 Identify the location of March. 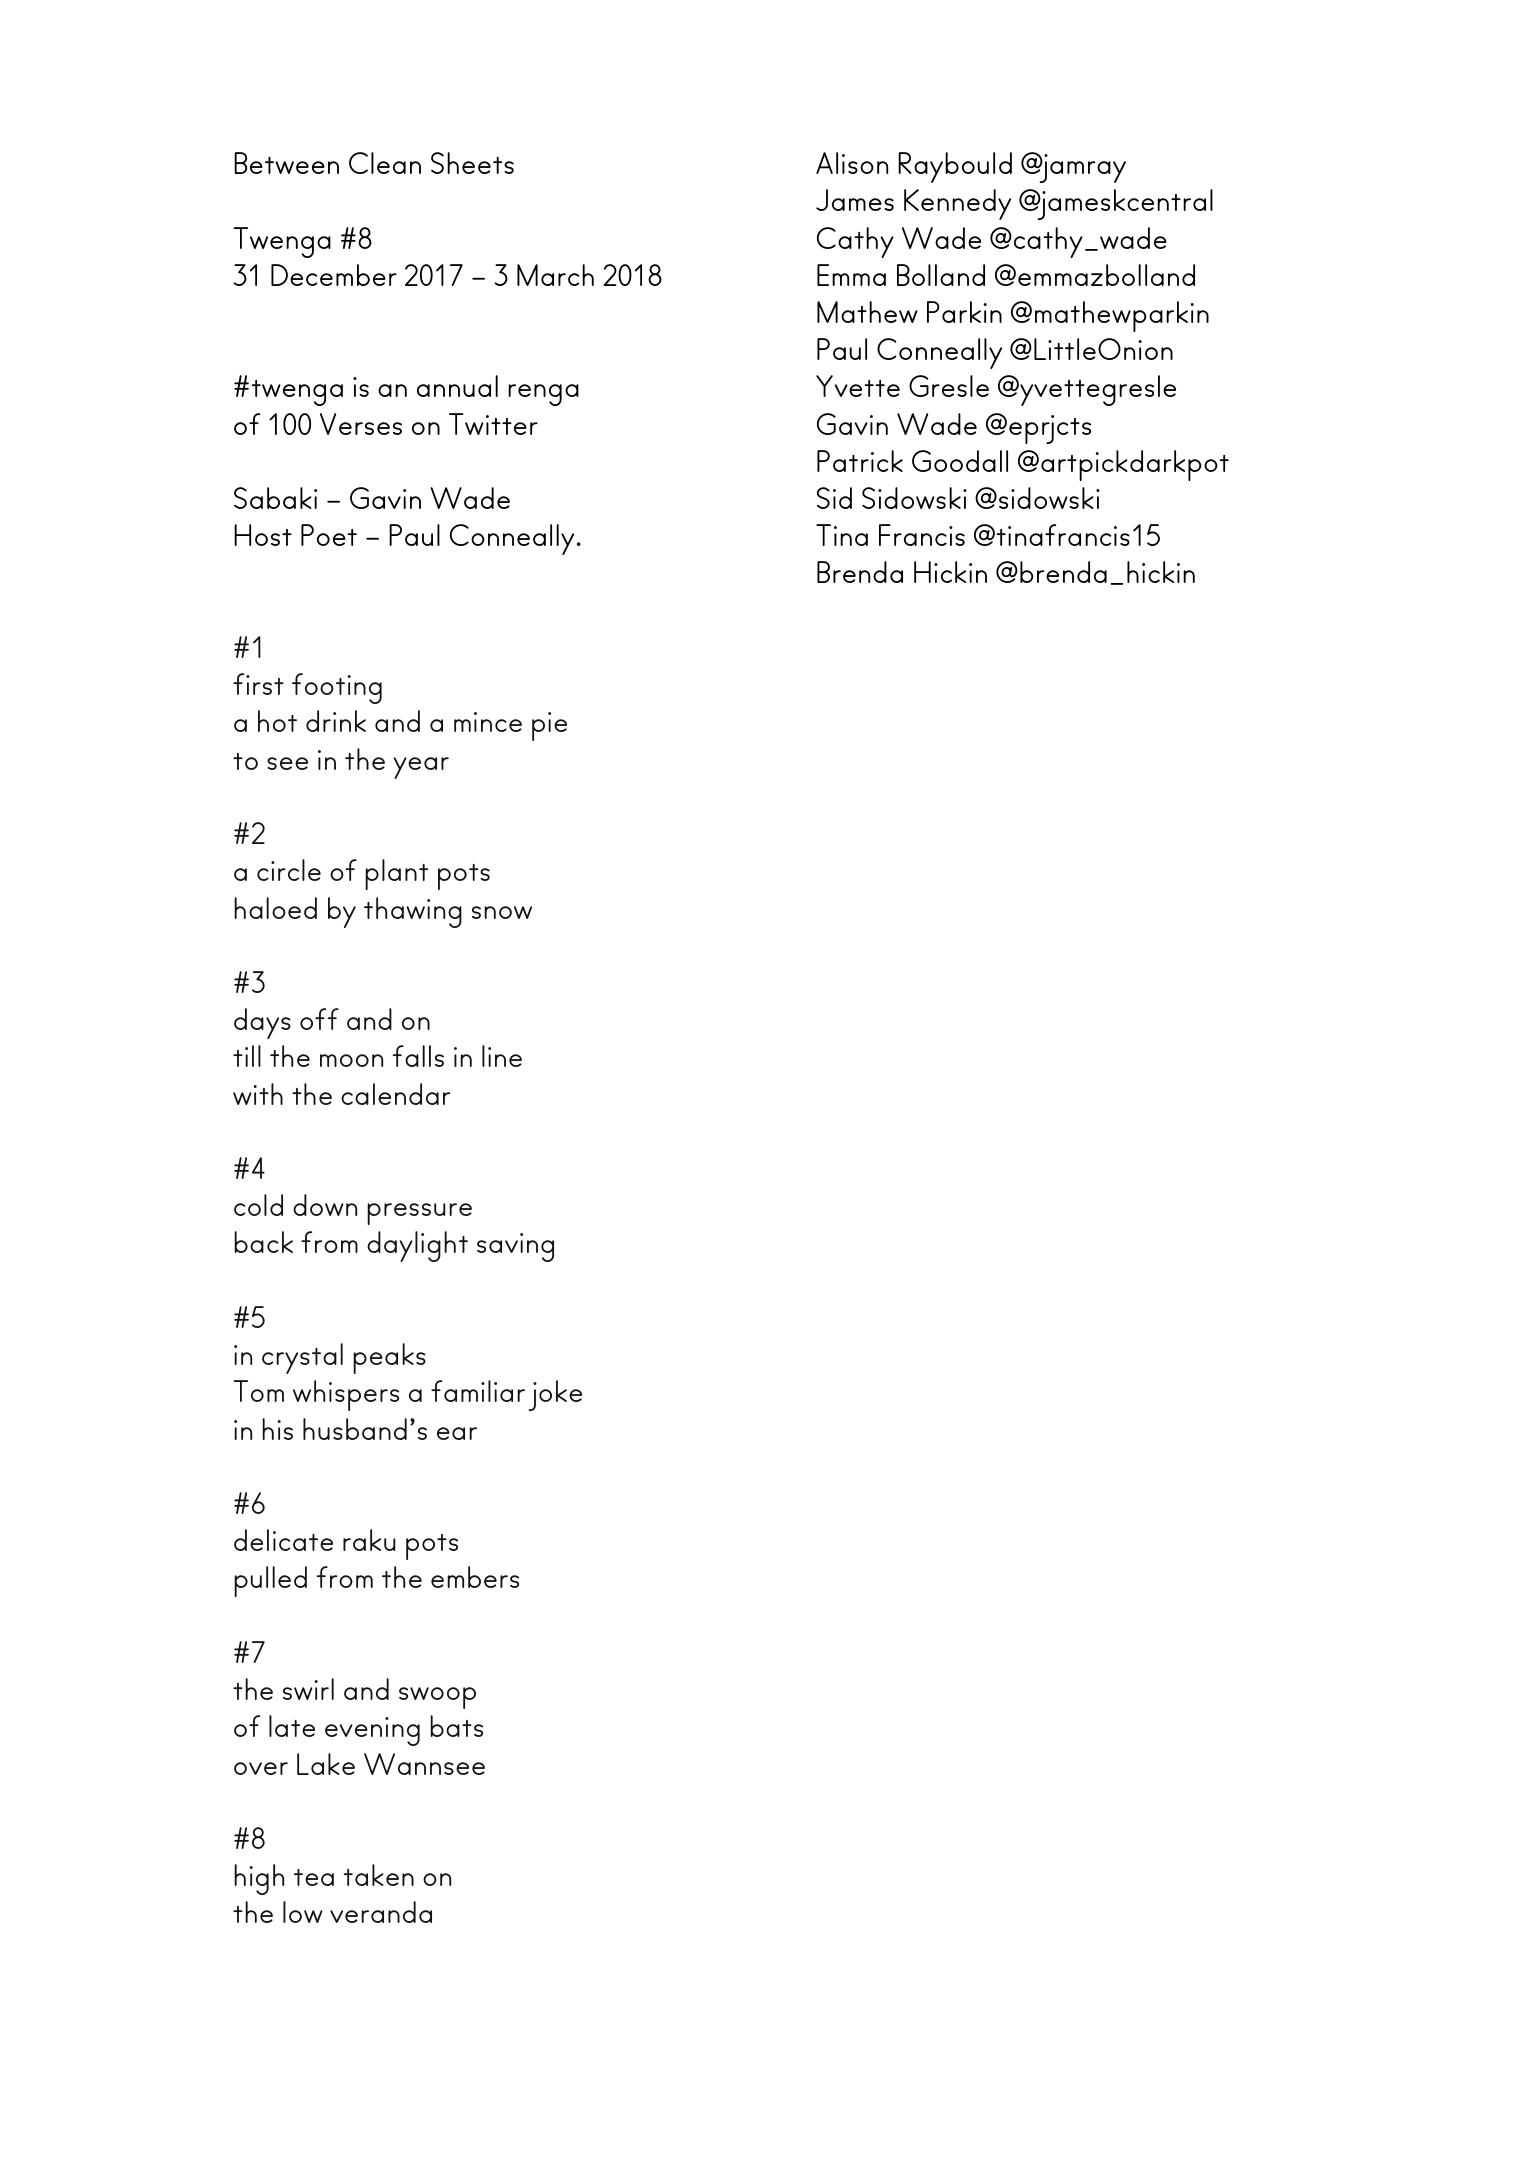
(555, 275).
